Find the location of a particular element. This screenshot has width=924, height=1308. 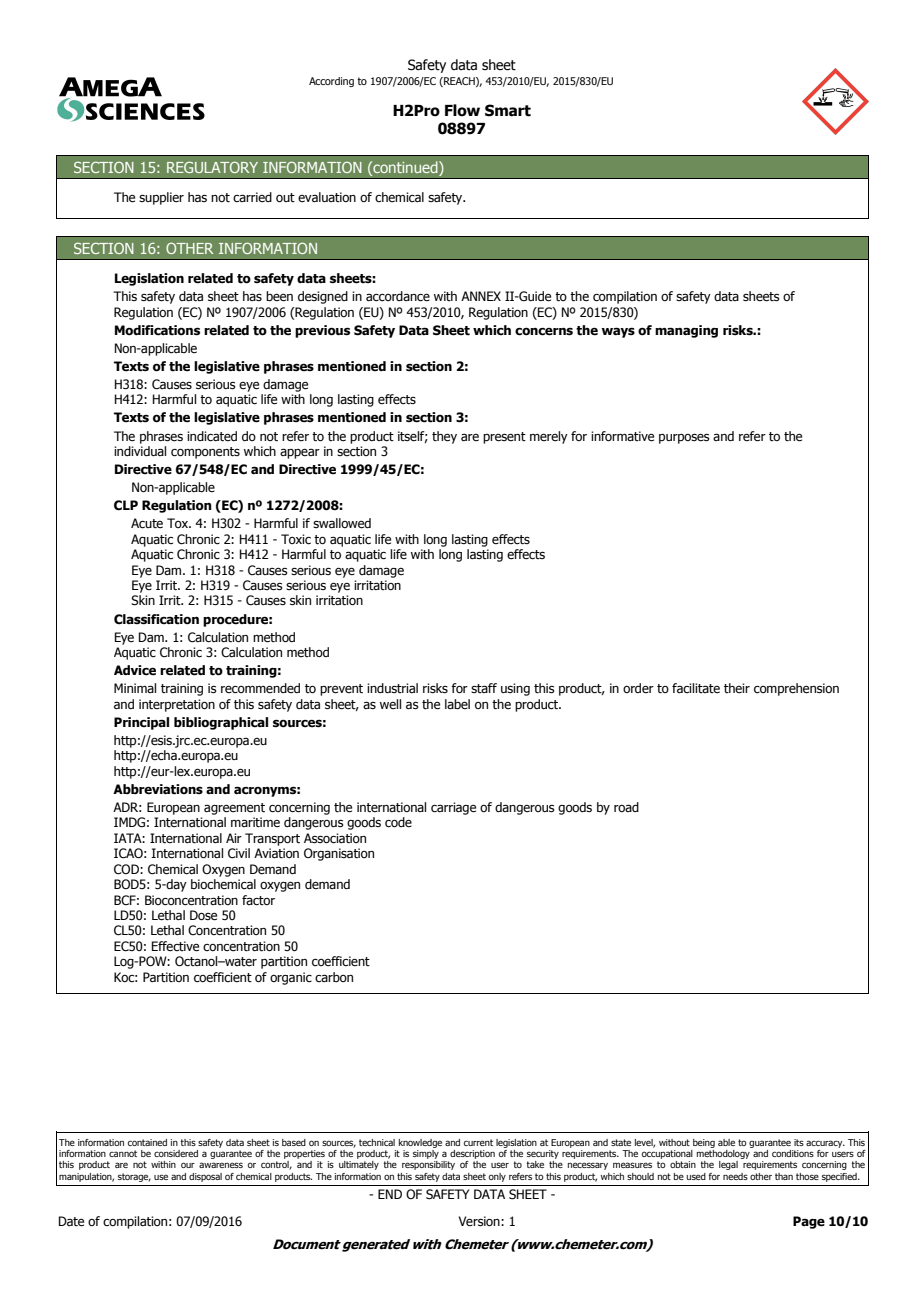

REGULATORY is located at coordinates (212, 167).
